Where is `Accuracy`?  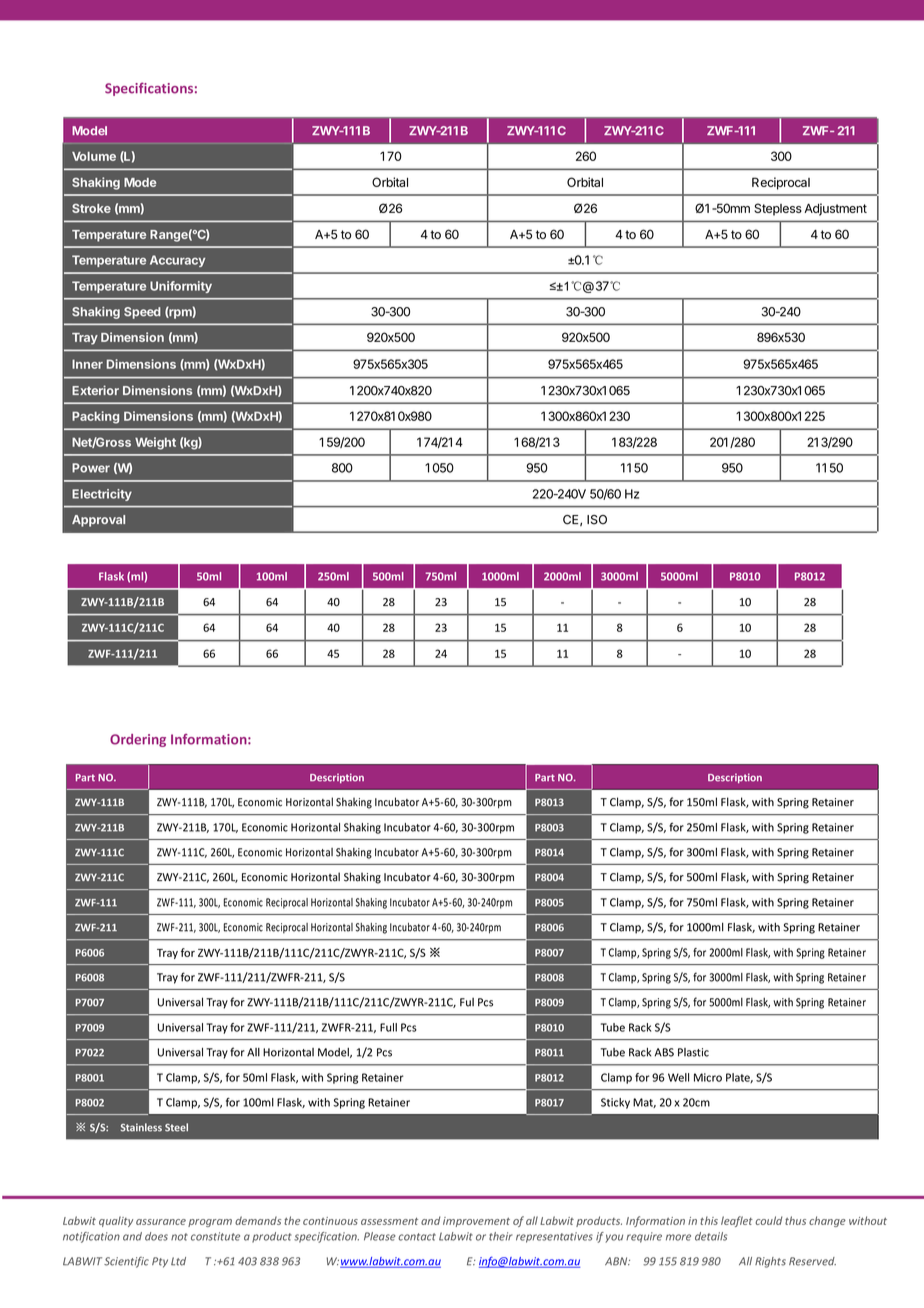 Accuracy is located at coordinates (177, 261).
